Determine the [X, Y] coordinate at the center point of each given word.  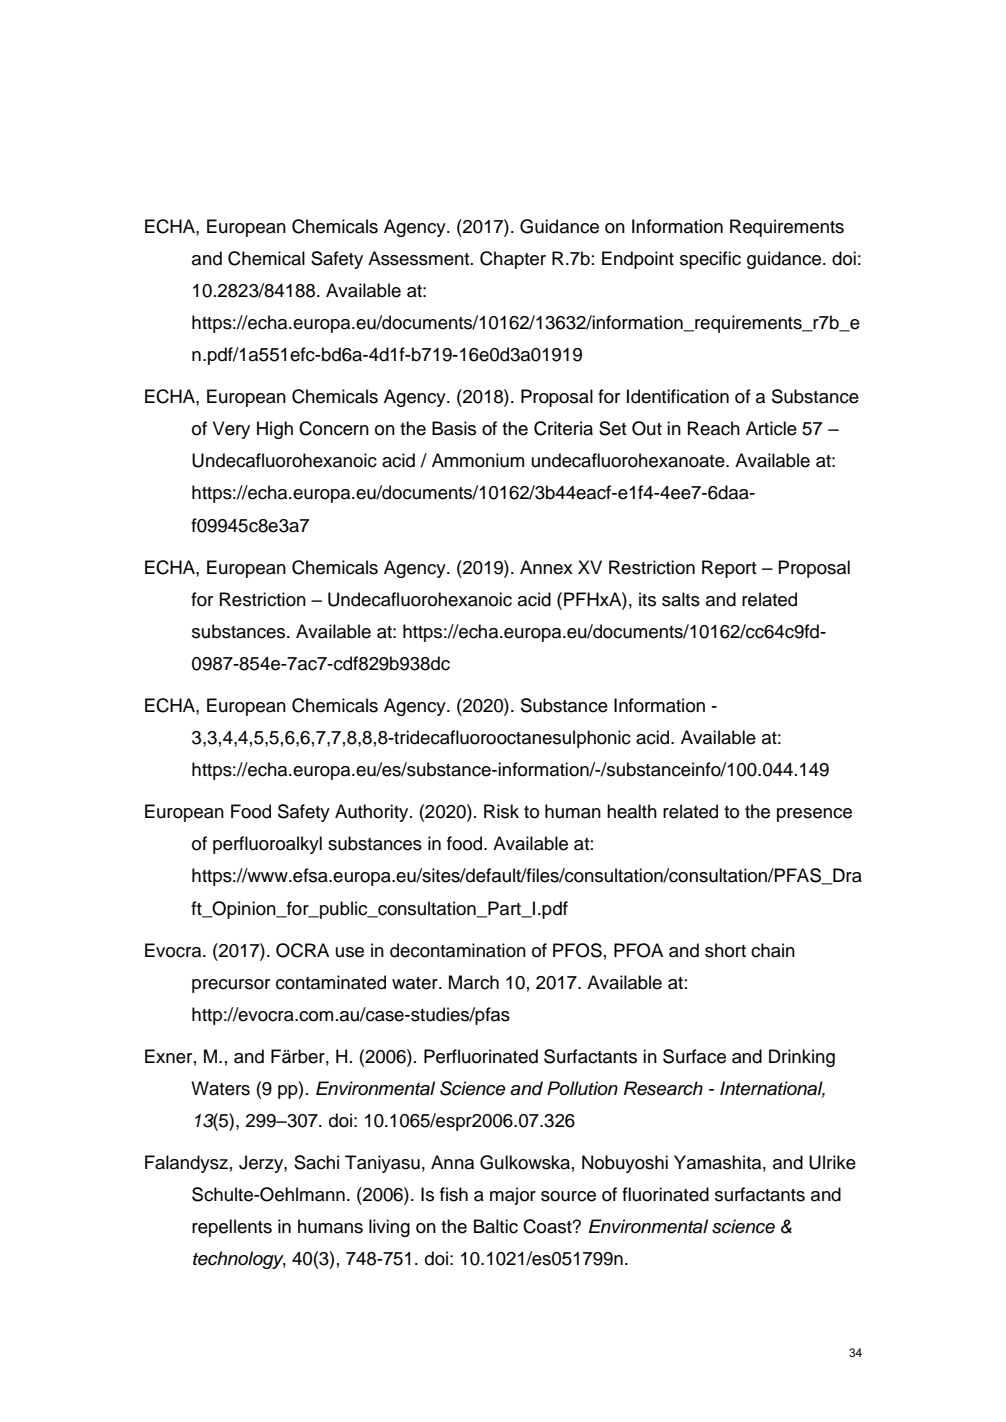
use [350, 952]
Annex [546, 567]
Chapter [513, 260]
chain [773, 950]
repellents [232, 1228]
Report [729, 569]
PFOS [577, 950]
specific [710, 260]
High [275, 430]
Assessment [420, 258]
